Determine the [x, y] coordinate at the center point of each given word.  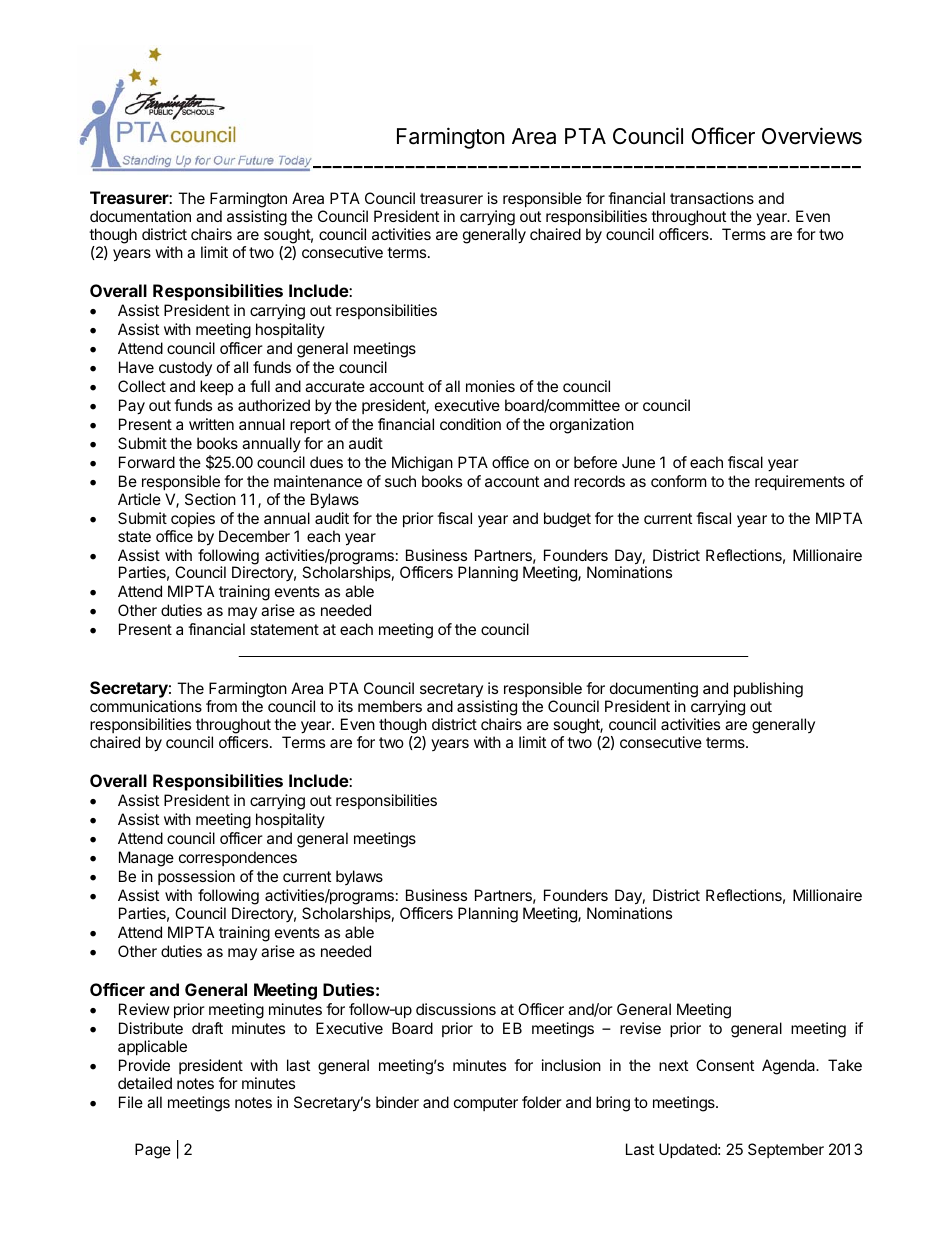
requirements [800, 482]
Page [153, 1151]
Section [210, 499]
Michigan [422, 464]
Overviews [812, 136]
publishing [768, 690]
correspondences [238, 858]
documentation [140, 216]
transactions [712, 198]
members [390, 706]
